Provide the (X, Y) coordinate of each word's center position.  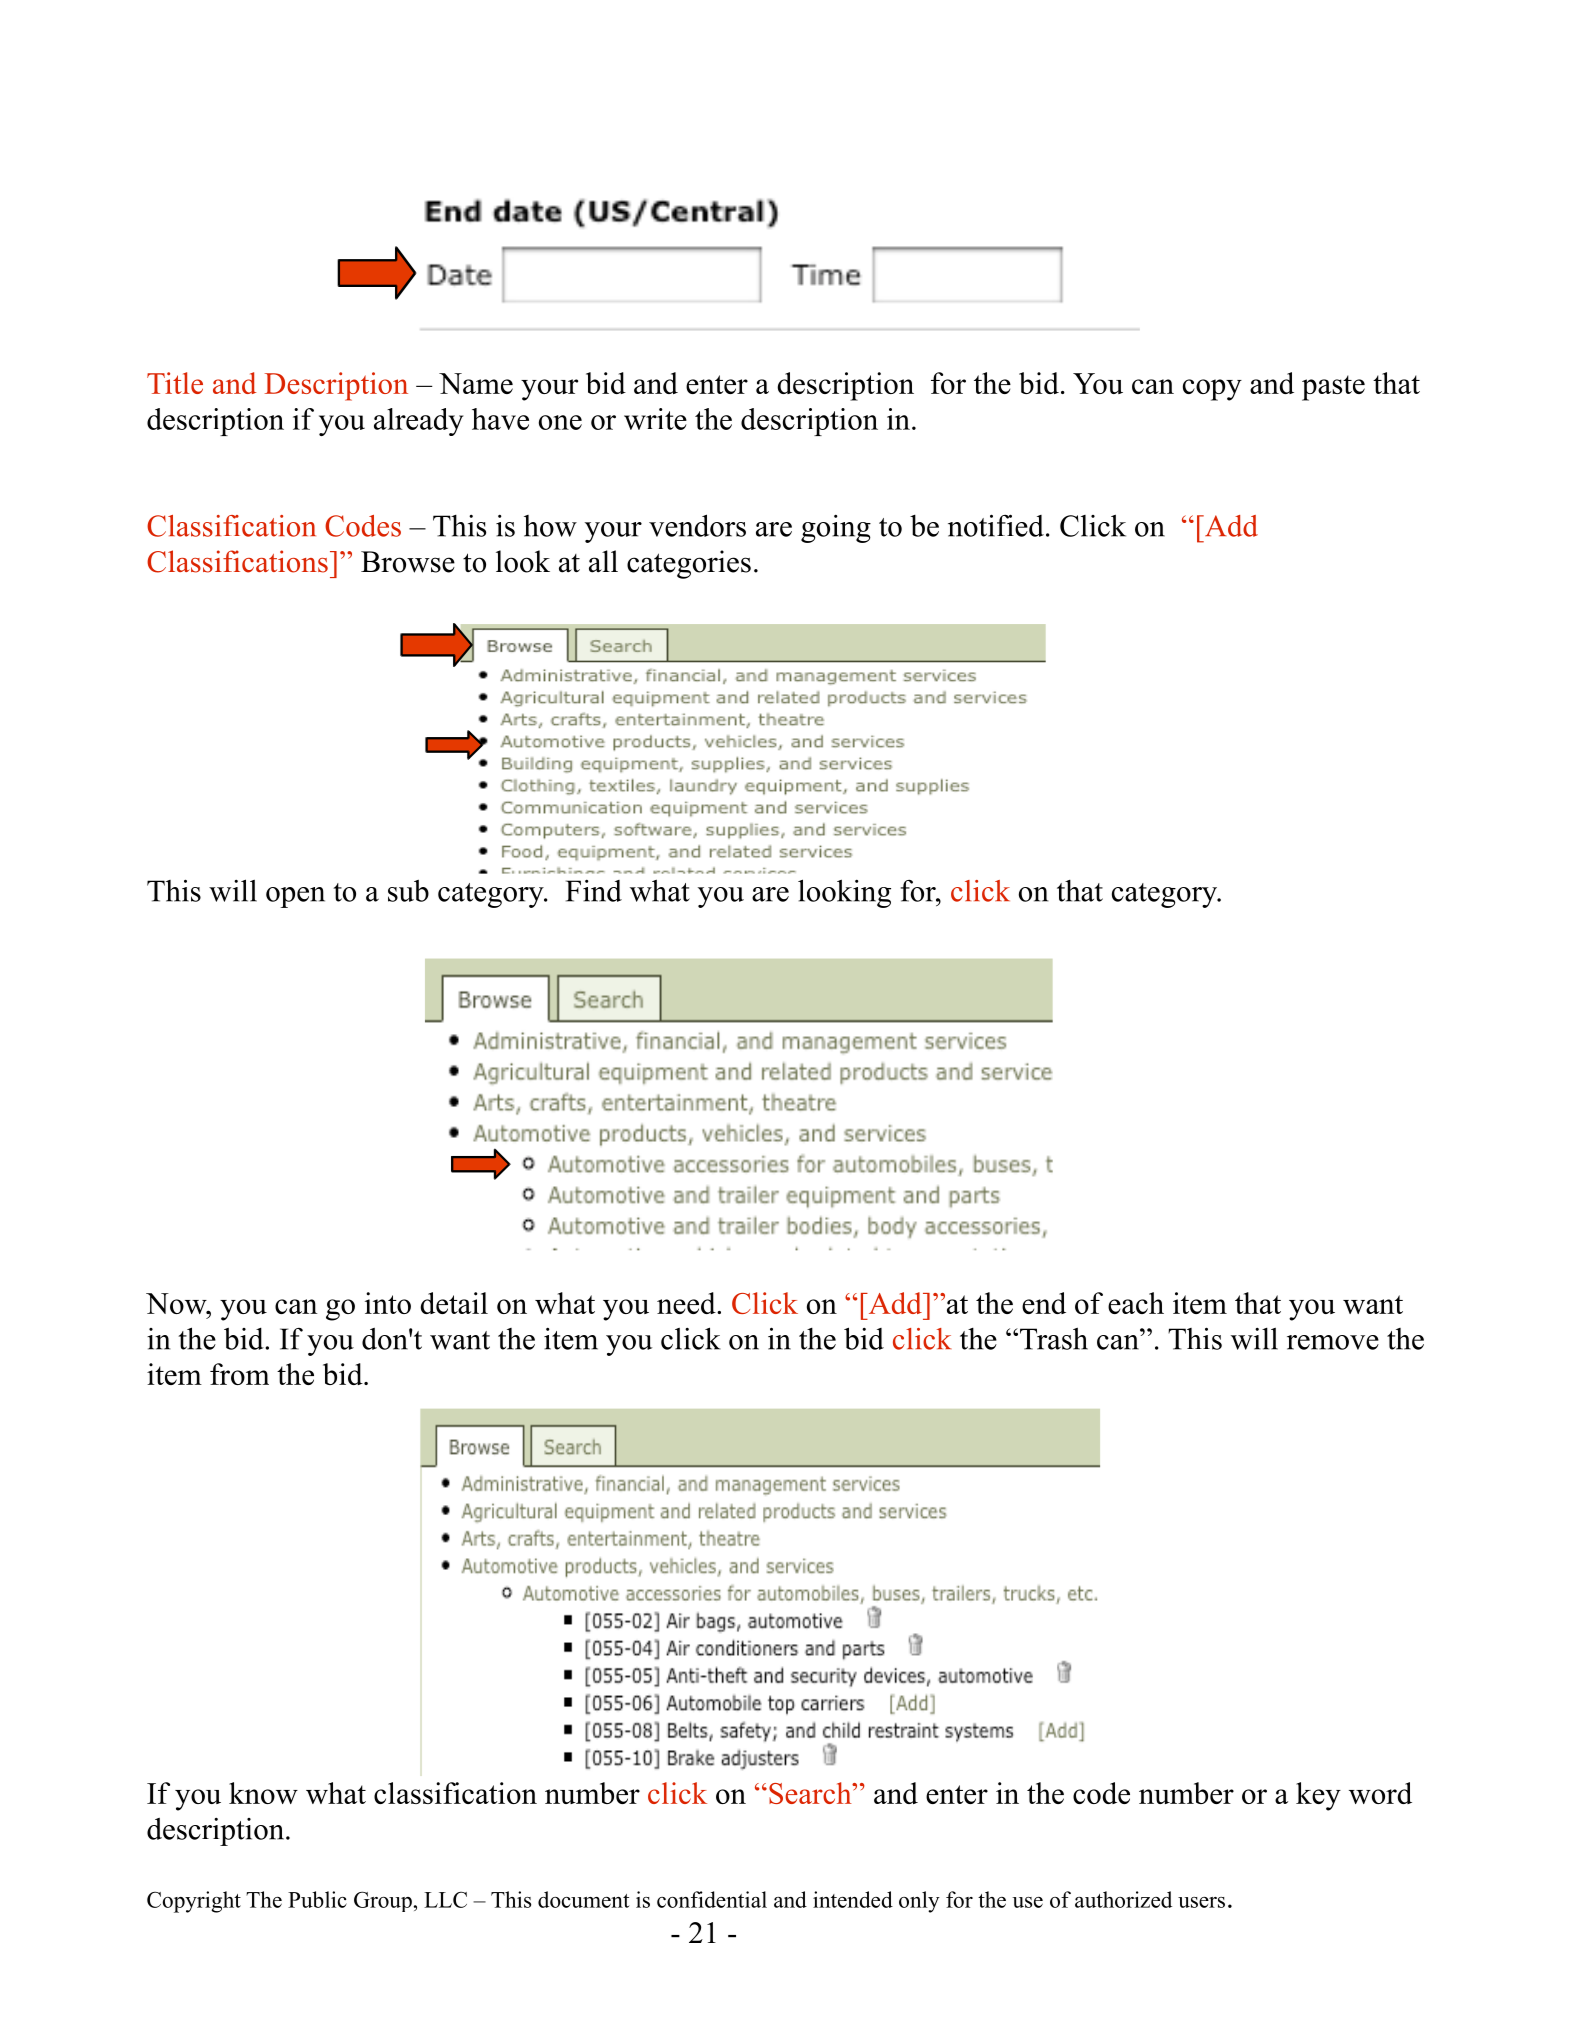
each (1136, 1303)
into (388, 1303)
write (655, 419)
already (418, 422)
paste (1333, 388)
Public (317, 1899)
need (687, 1303)
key (1318, 1796)
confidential (712, 1899)
